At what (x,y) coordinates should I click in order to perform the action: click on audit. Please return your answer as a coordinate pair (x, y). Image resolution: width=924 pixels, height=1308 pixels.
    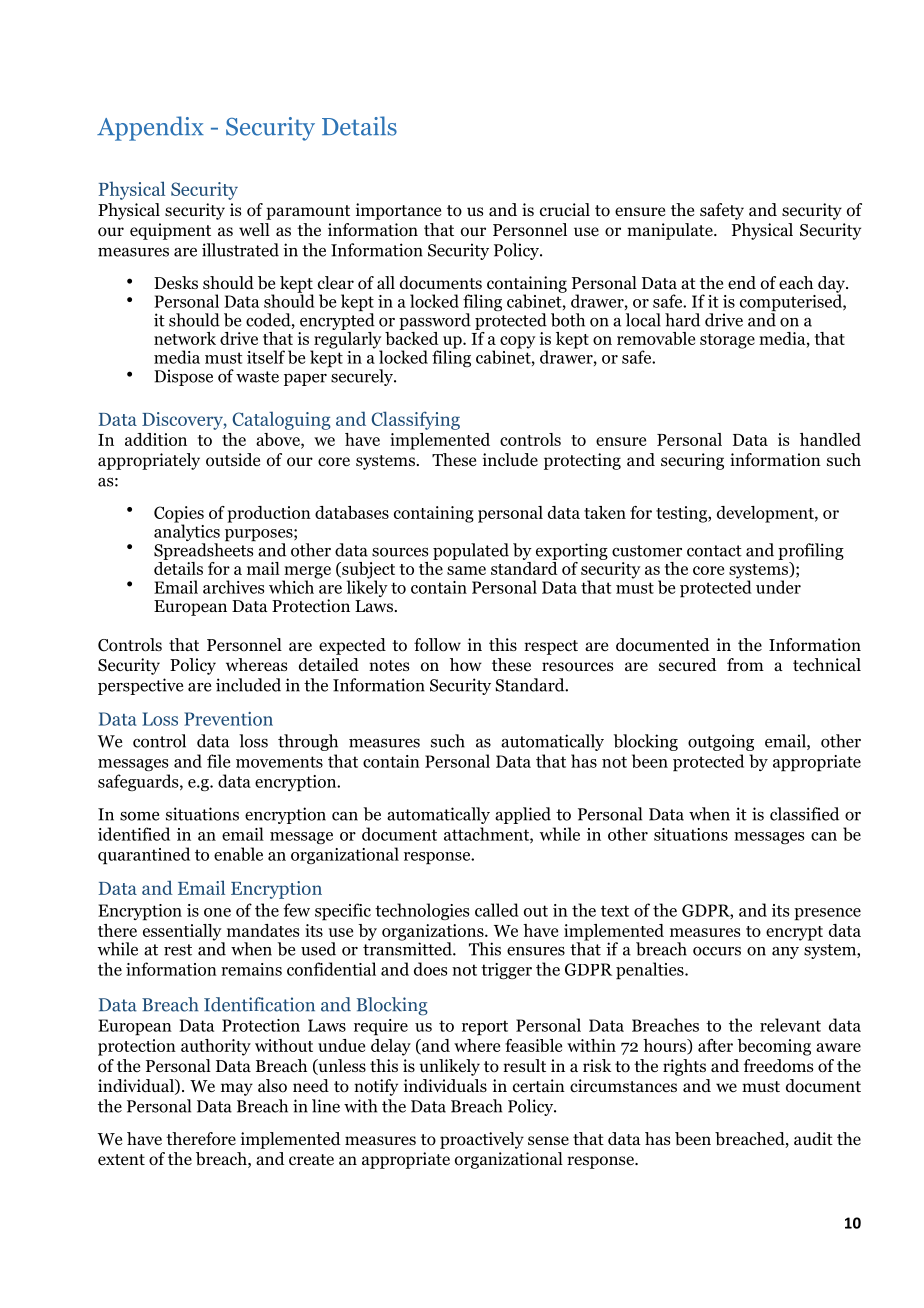
    Looking at the image, I should click on (813, 1138).
